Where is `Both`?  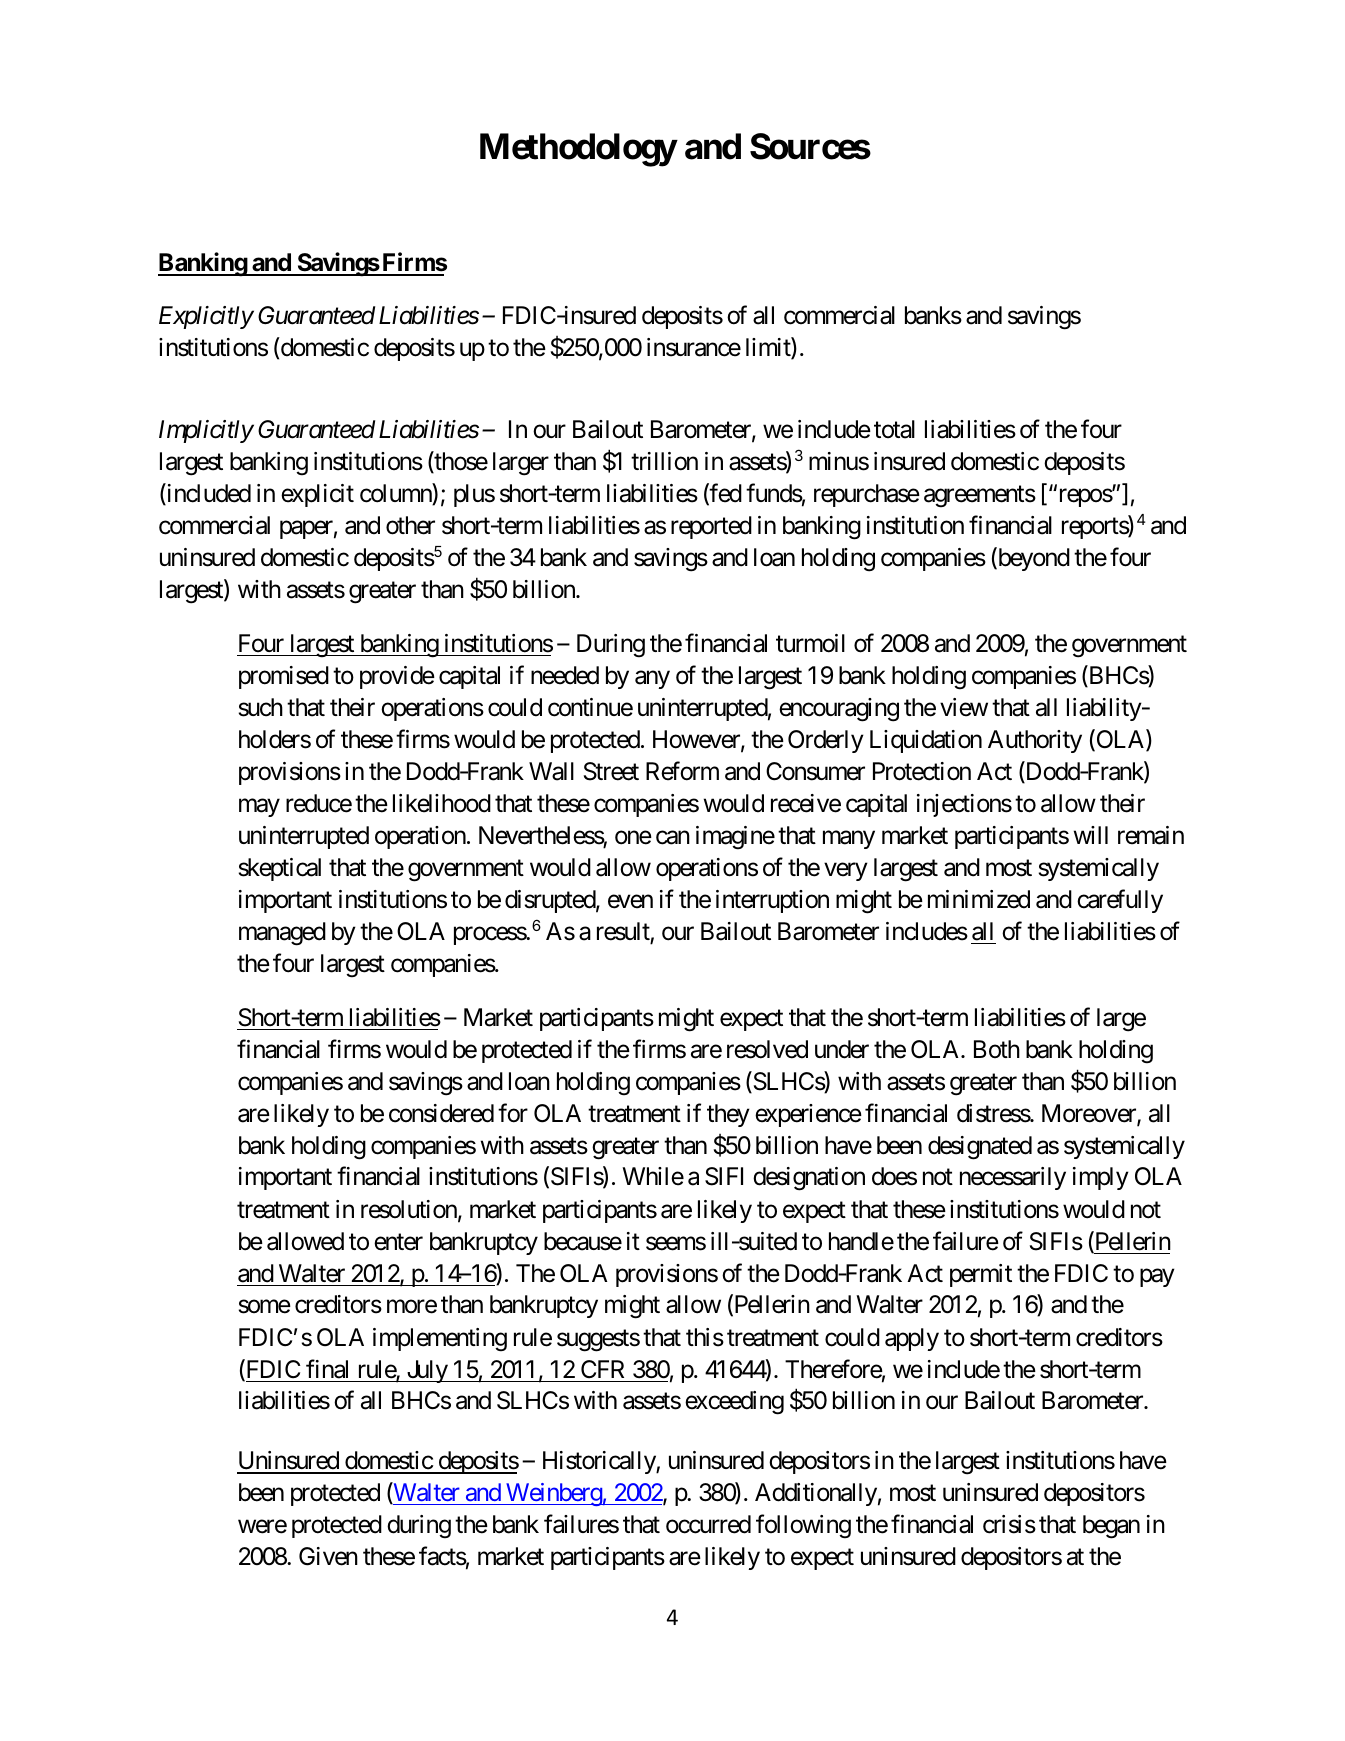 Both is located at coordinates (997, 1049).
